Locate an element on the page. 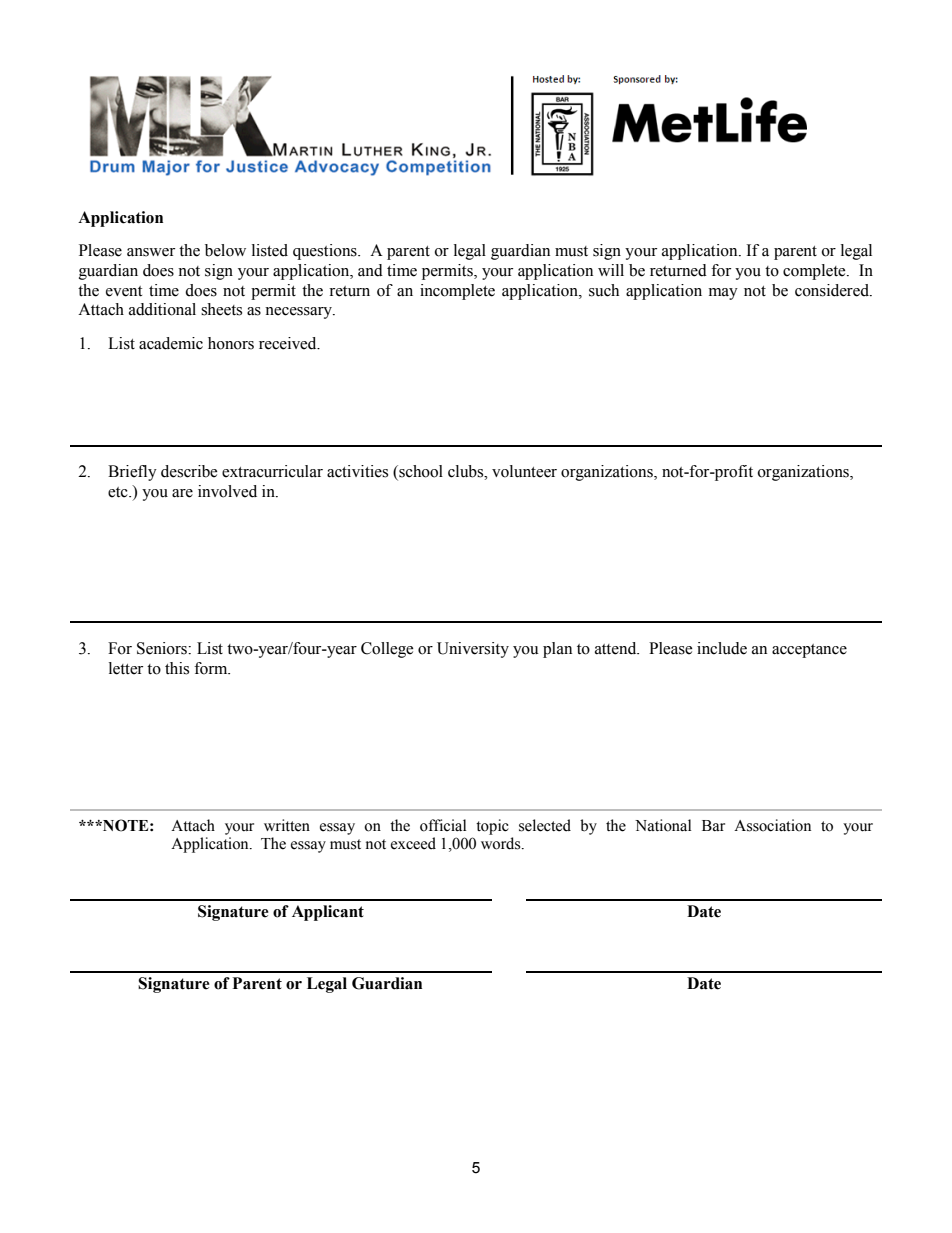 This image has height=1233, width=952. Applicant is located at coordinates (328, 913).
